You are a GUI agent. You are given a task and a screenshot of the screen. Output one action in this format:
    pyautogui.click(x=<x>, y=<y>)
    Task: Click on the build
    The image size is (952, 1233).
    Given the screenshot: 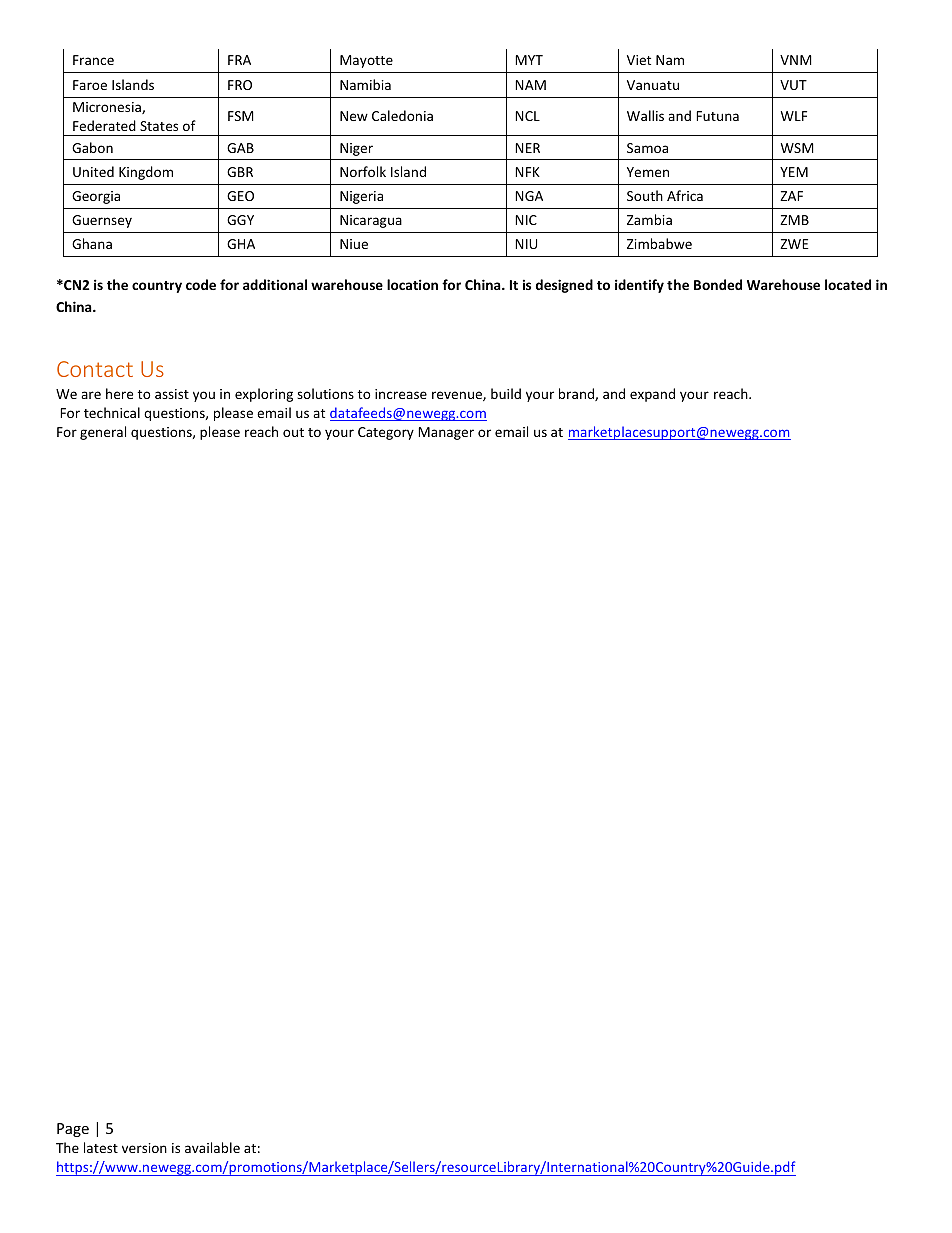 What is the action you would take?
    pyautogui.click(x=506, y=393)
